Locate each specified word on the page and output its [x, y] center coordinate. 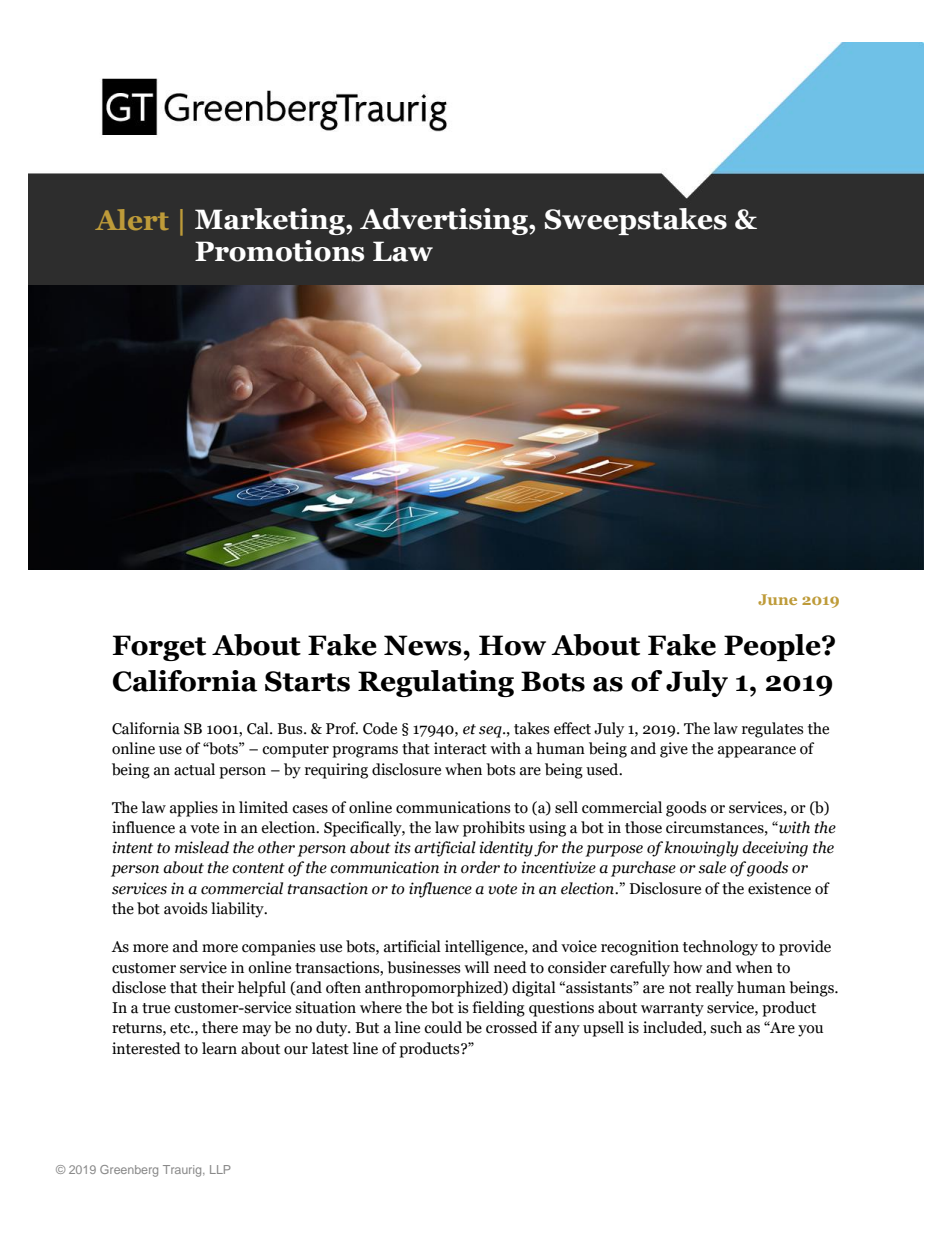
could [443, 1027]
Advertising [445, 221]
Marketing [271, 221]
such [726, 1027]
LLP [220, 1169]
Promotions [279, 251]
